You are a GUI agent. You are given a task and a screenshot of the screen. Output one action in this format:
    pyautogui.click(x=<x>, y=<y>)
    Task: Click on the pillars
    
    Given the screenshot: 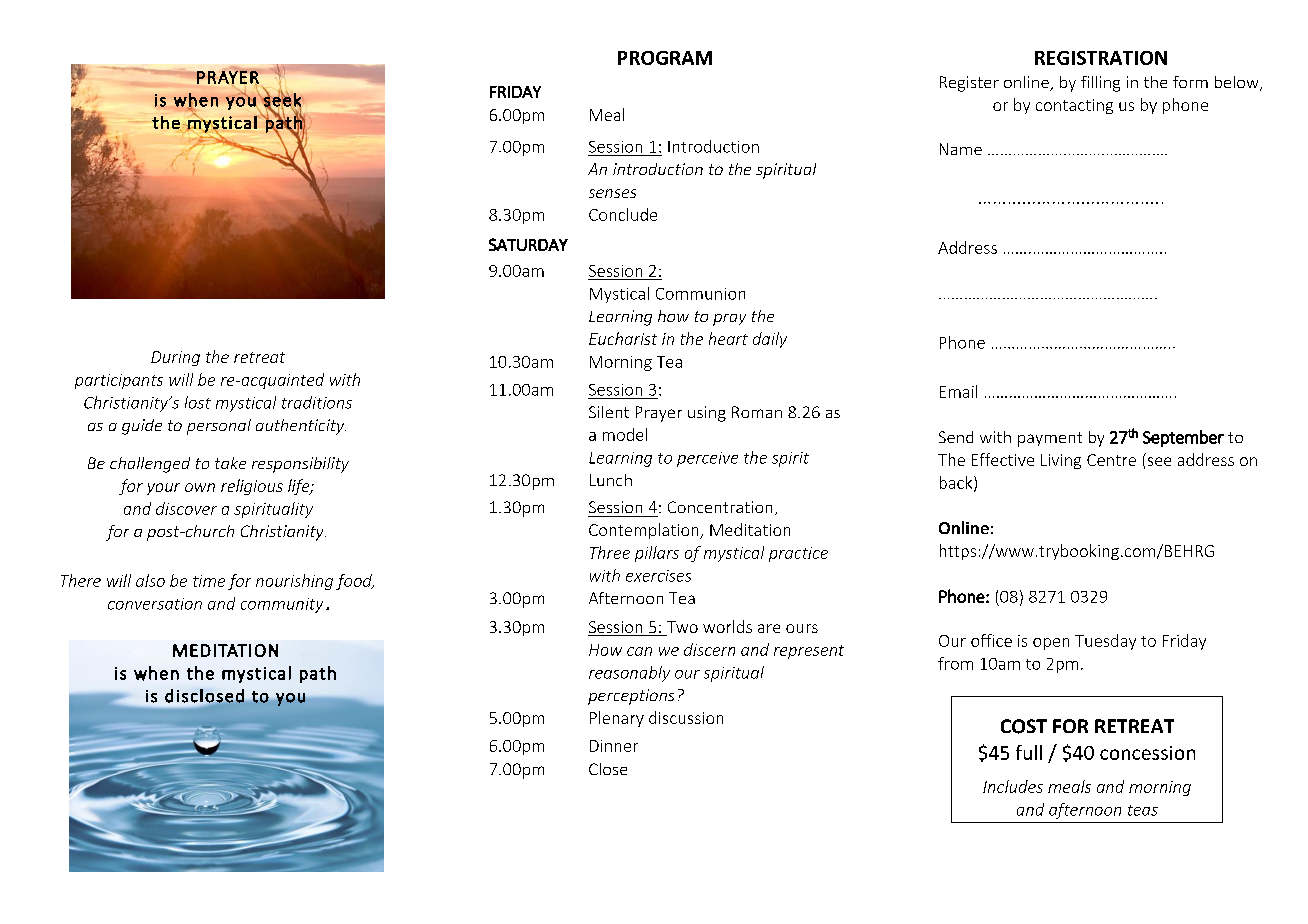 What is the action you would take?
    pyautogui.click(x=657, y=554)
